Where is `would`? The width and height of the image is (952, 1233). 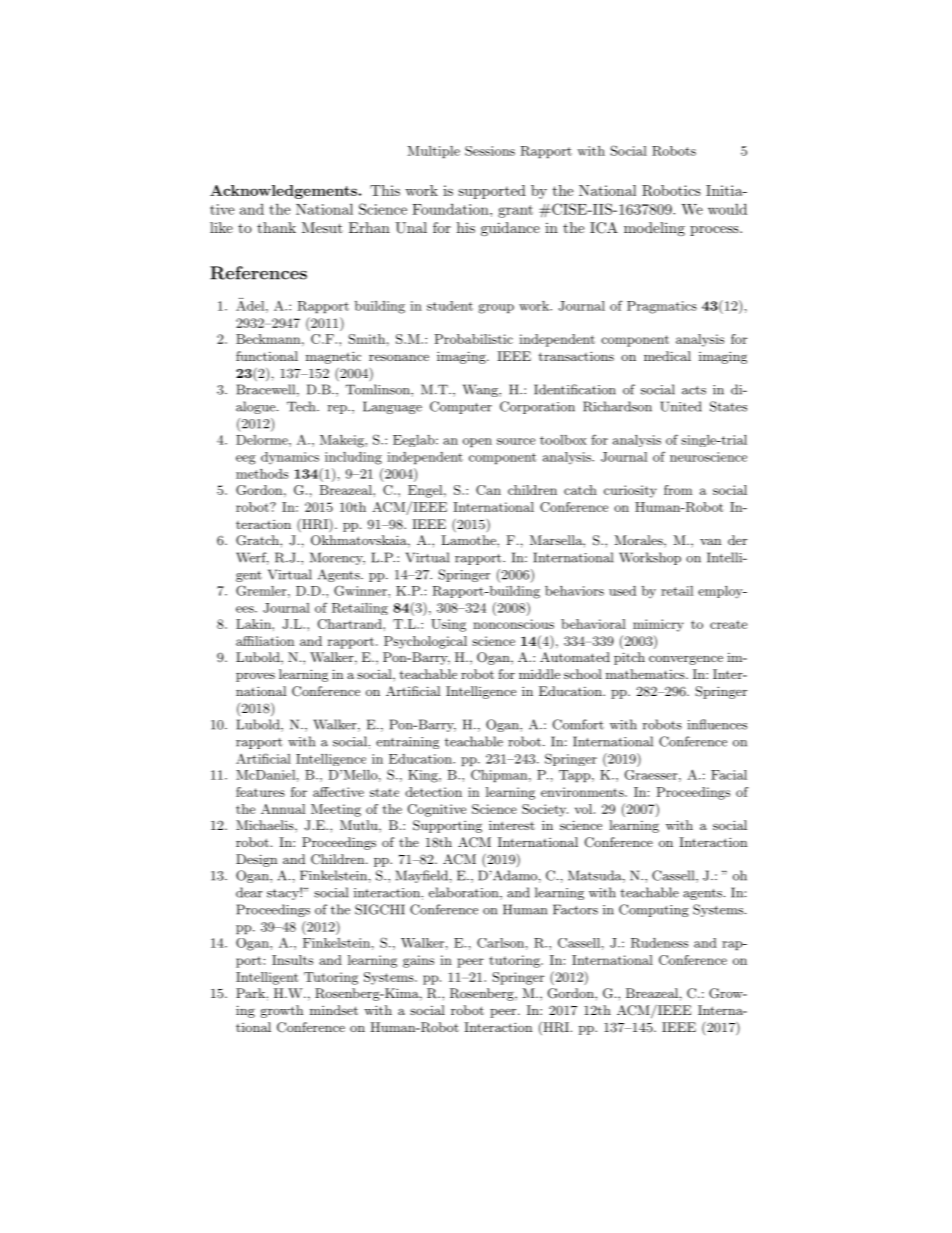
would is located at coordinates (727, 209).
